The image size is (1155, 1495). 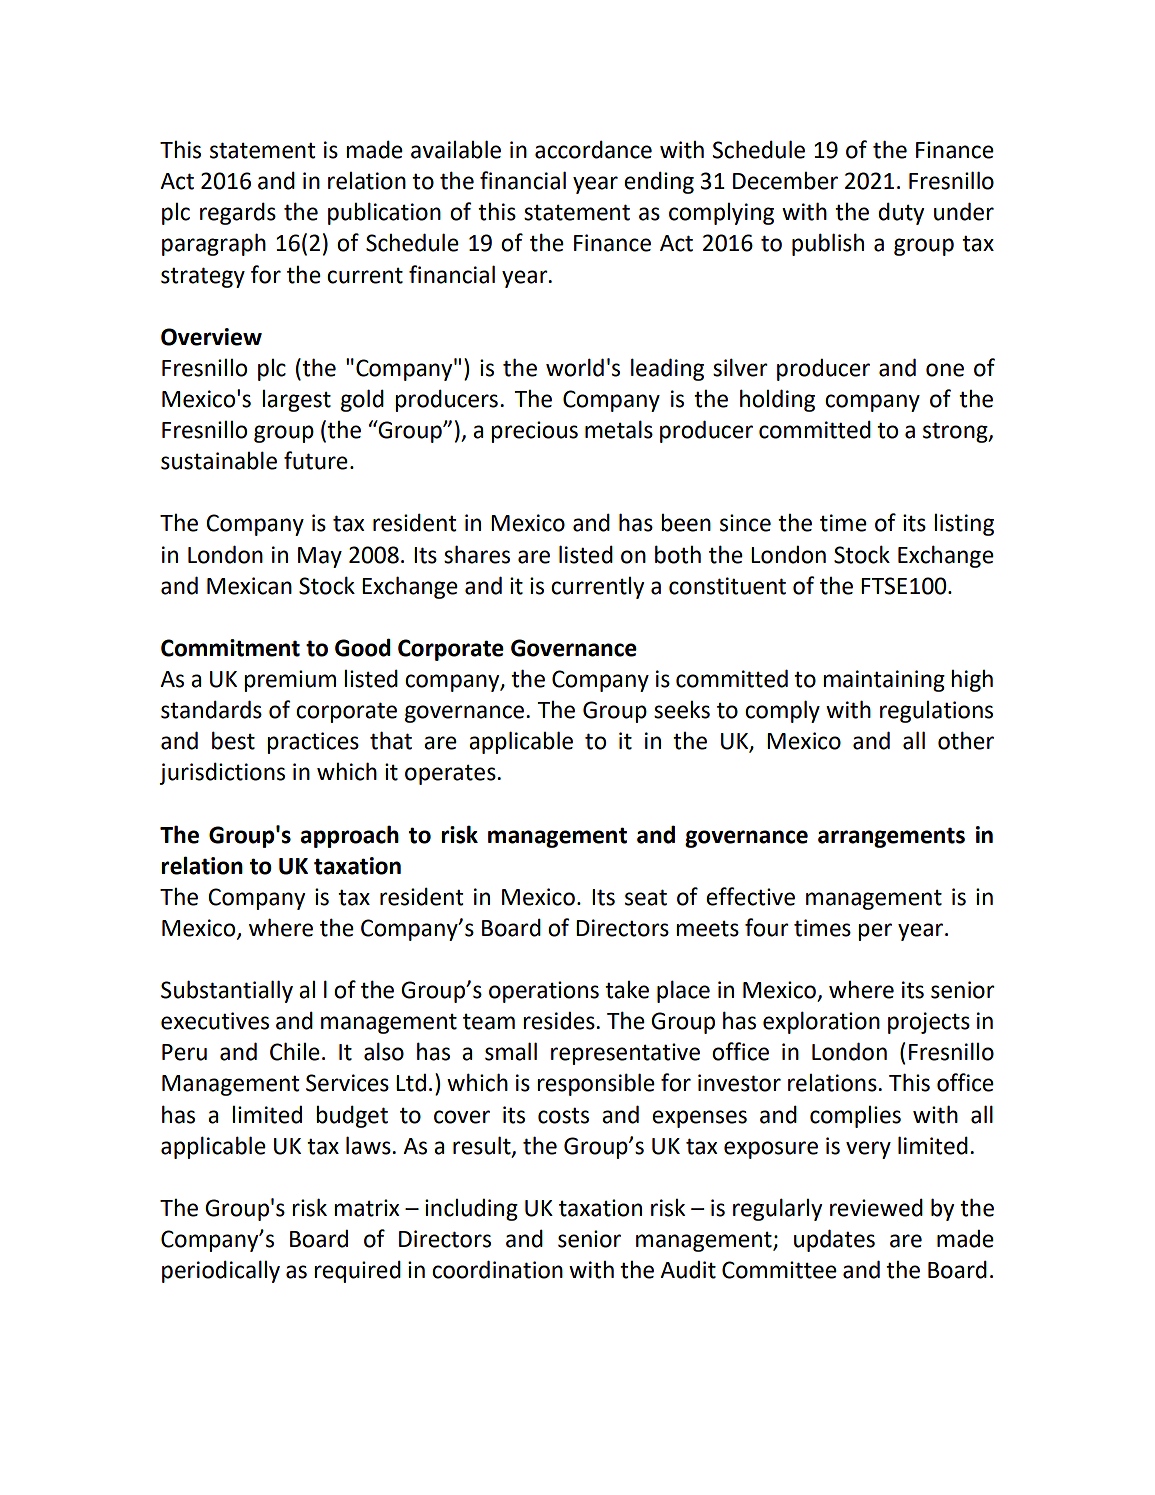 What do you see at coordinates (593, 150) in the screenshot?
I see `accordance` at bounding box center [593, 150].
